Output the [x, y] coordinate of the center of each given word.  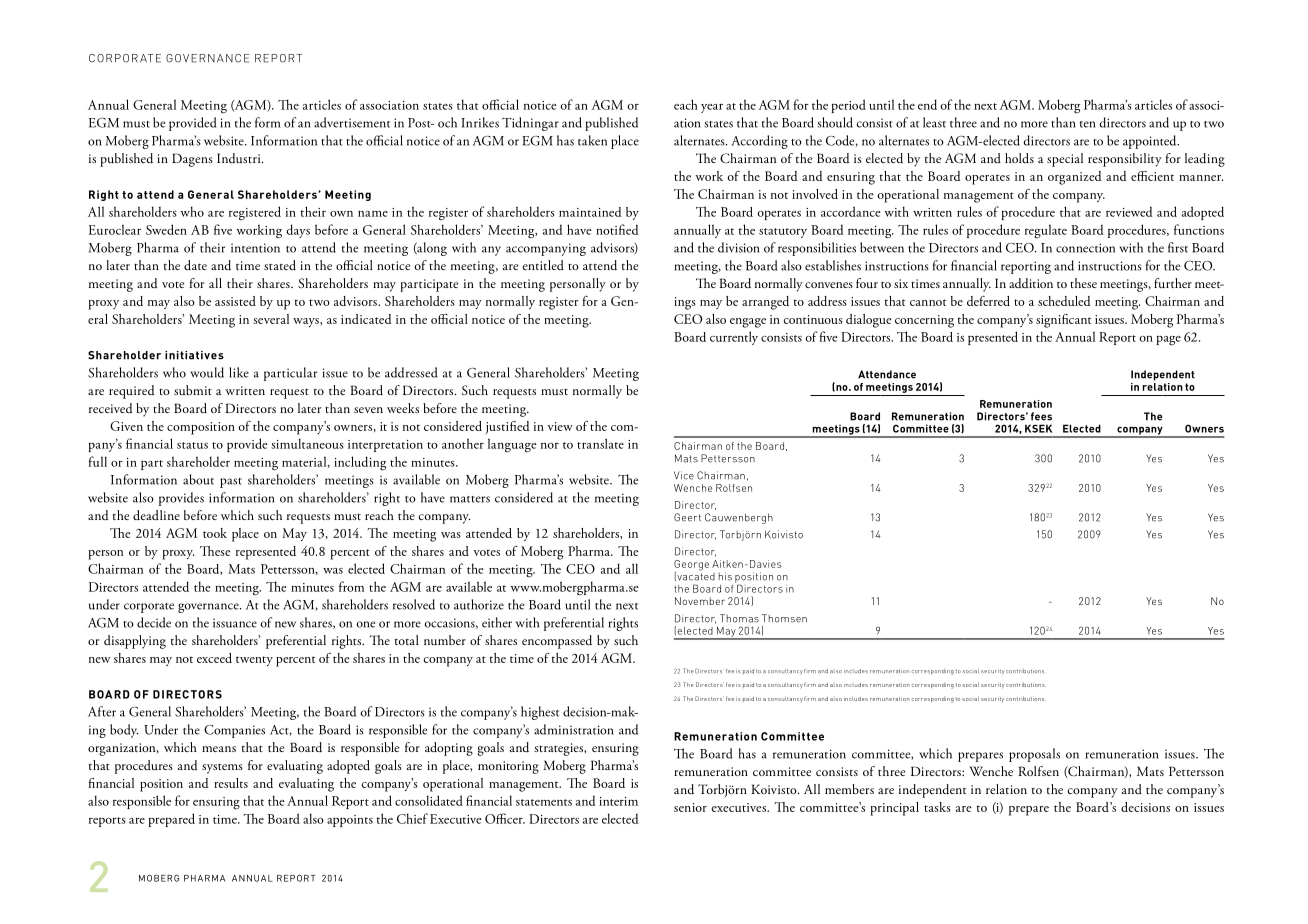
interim [618, 801]
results [231, 783]
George [691, 566]
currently [734, 338]
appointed [1151, 142]
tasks [937, 807]
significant [1064, 321]
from [351, 586]
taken [592, 140]
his [725, 576]
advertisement [352, 122]
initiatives [194, 355]
